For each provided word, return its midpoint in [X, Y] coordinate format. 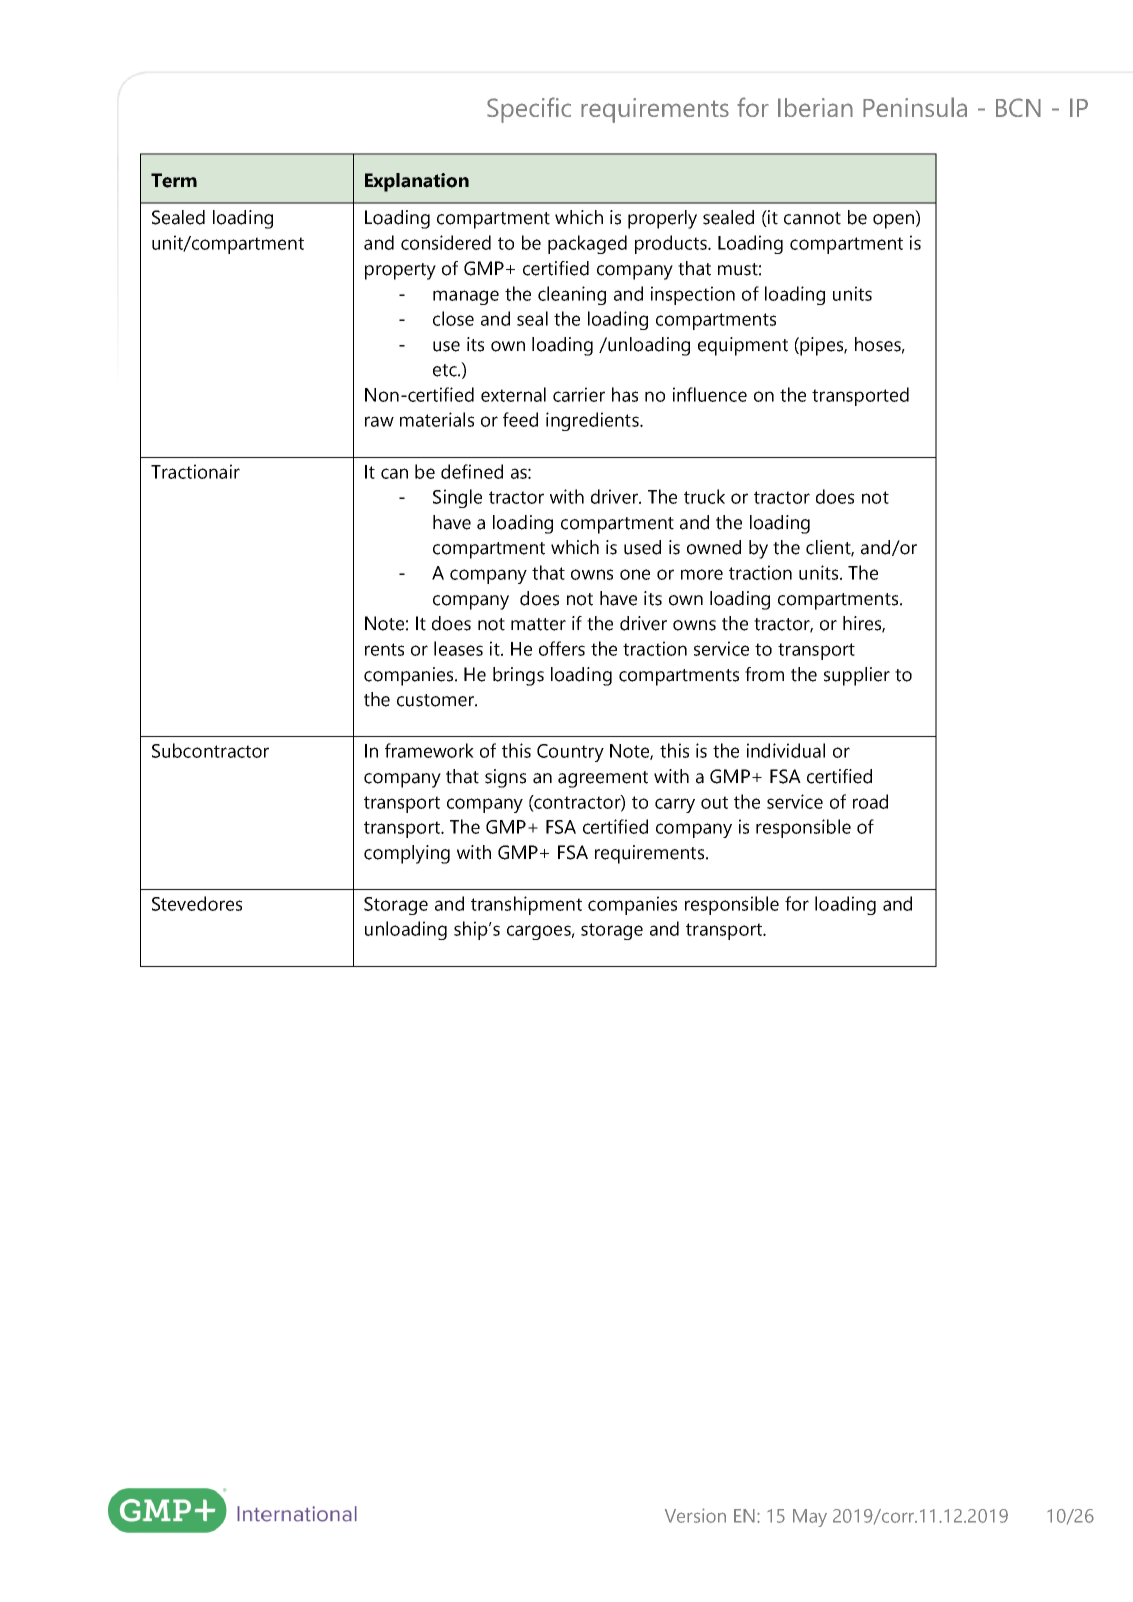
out [714, 802]
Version [695, 1515]
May [810, 1518]
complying [407, 854]
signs [505, 778]
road [870, 801]
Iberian [815, 107]
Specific [529, 110]
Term [174, 180]
